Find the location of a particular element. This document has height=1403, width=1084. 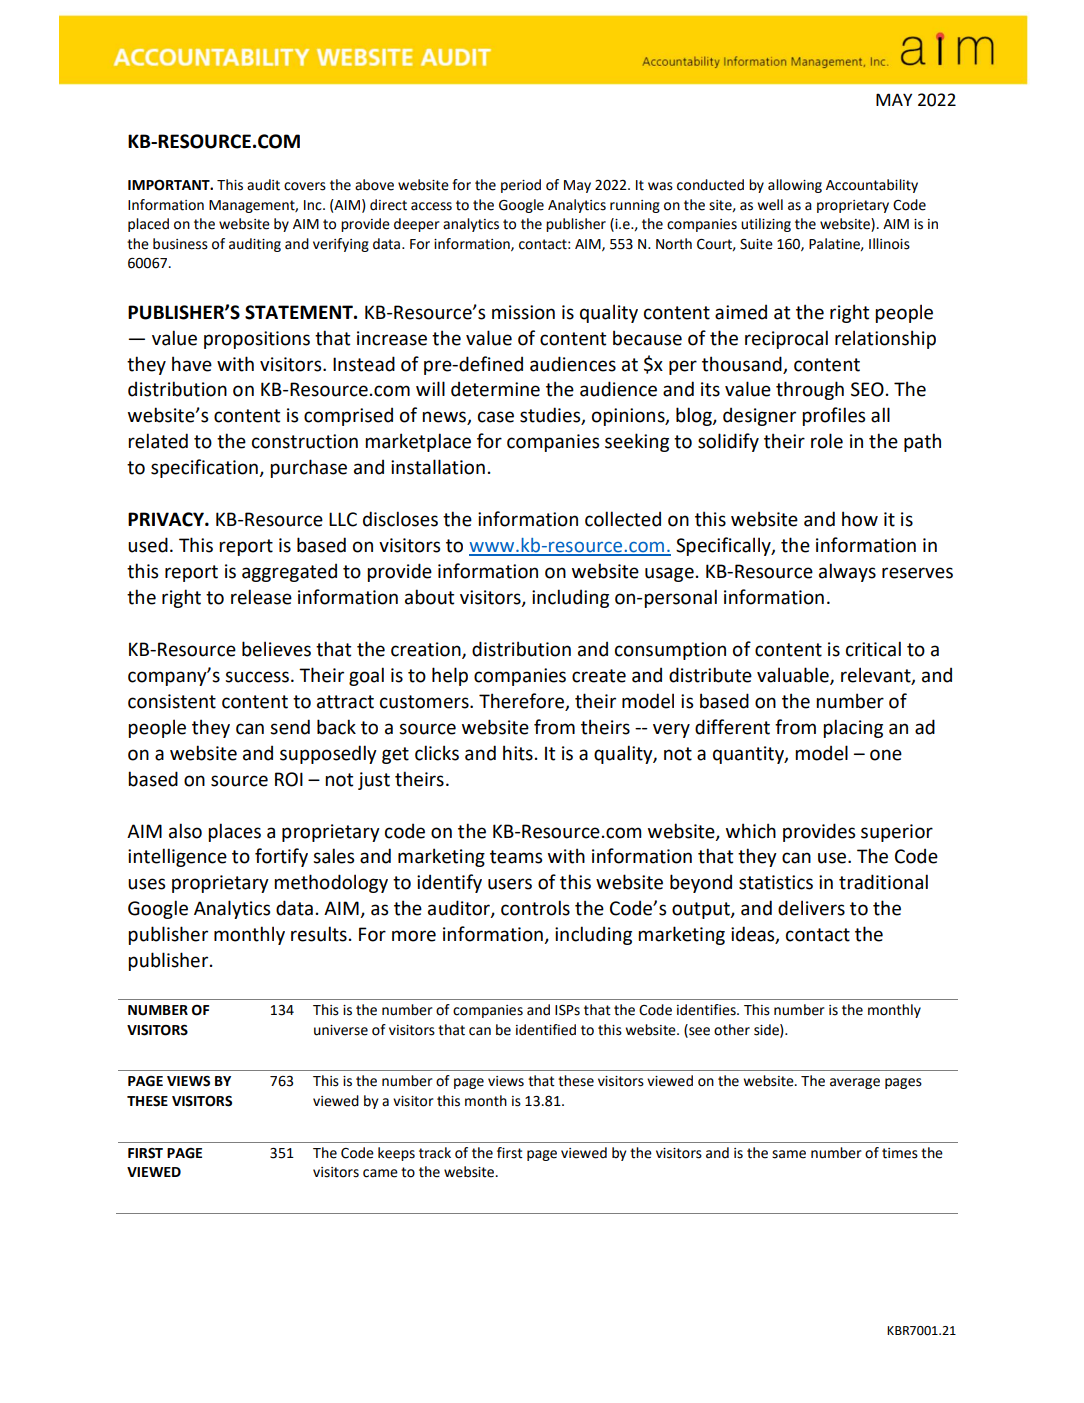

business is located at coordinates (180, 244).
